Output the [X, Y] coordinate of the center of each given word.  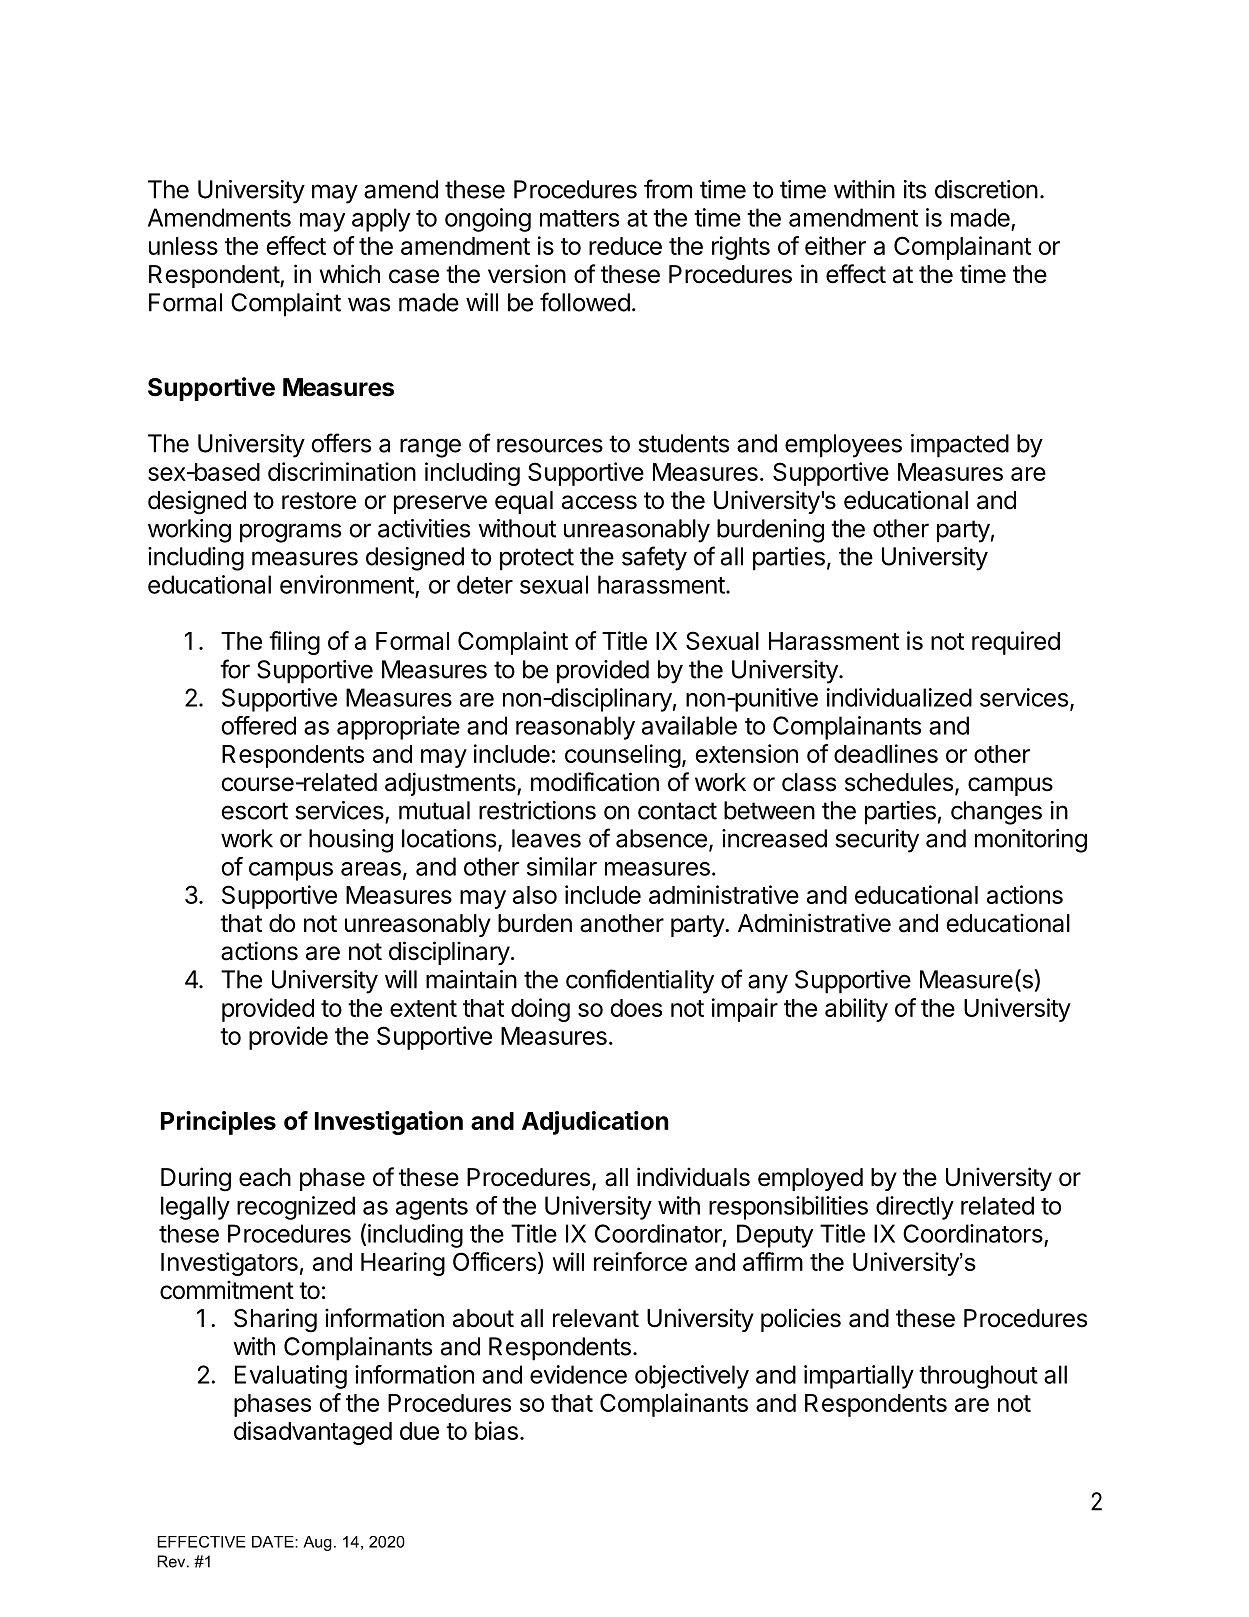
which [350, 274]
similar [562, 866]
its [915, 189]
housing [351, 841]
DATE [274, 1542]
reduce [625, 246]
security [877, 841]
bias [496, 1430]
